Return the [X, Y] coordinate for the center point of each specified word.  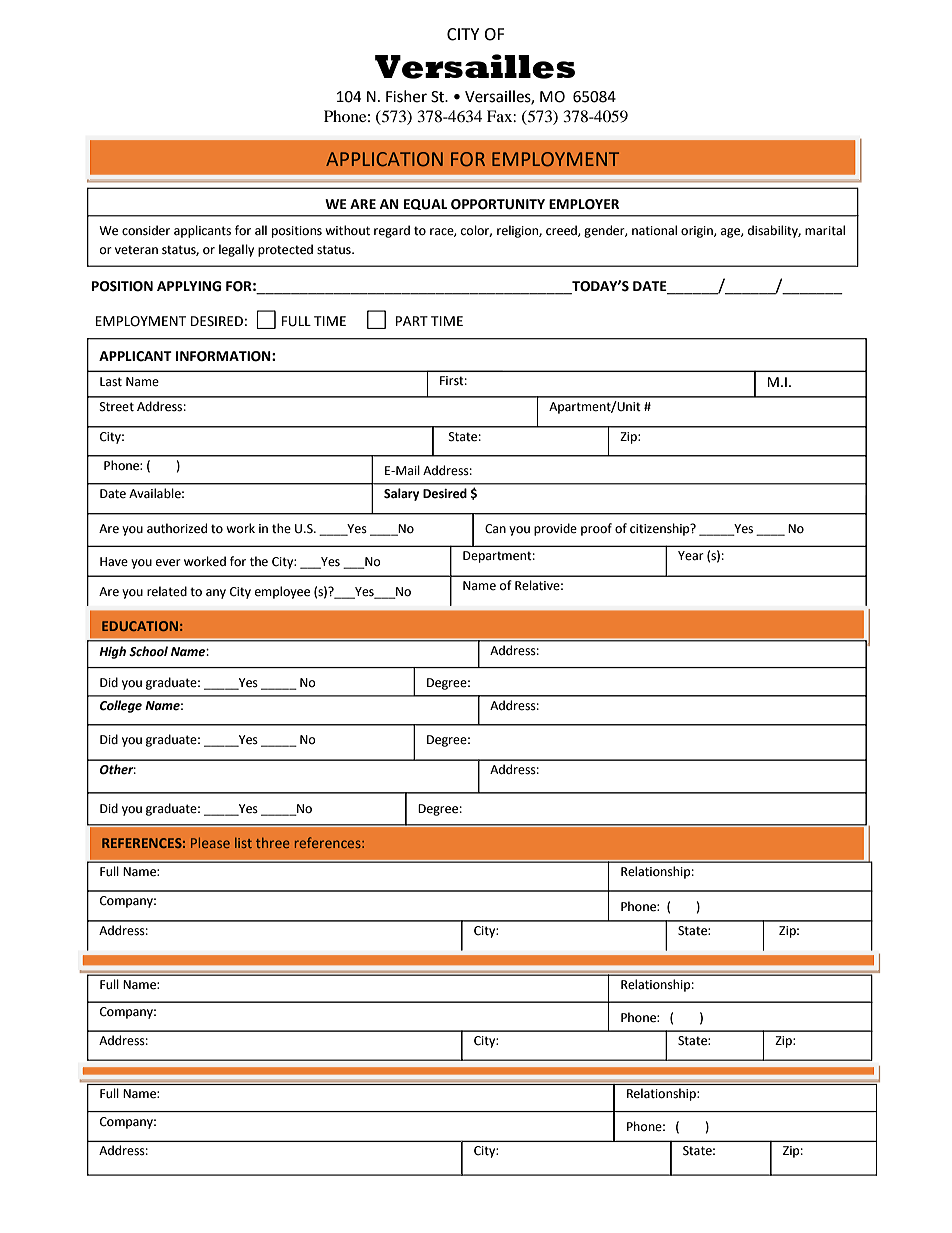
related [167, 591]
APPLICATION [384, 159]
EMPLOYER [584, 204]
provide [555, 529]
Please [210, 842]
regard [392, 231]
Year [691, 556]
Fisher [406, 96]
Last [111, 382]
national [654, 230]
